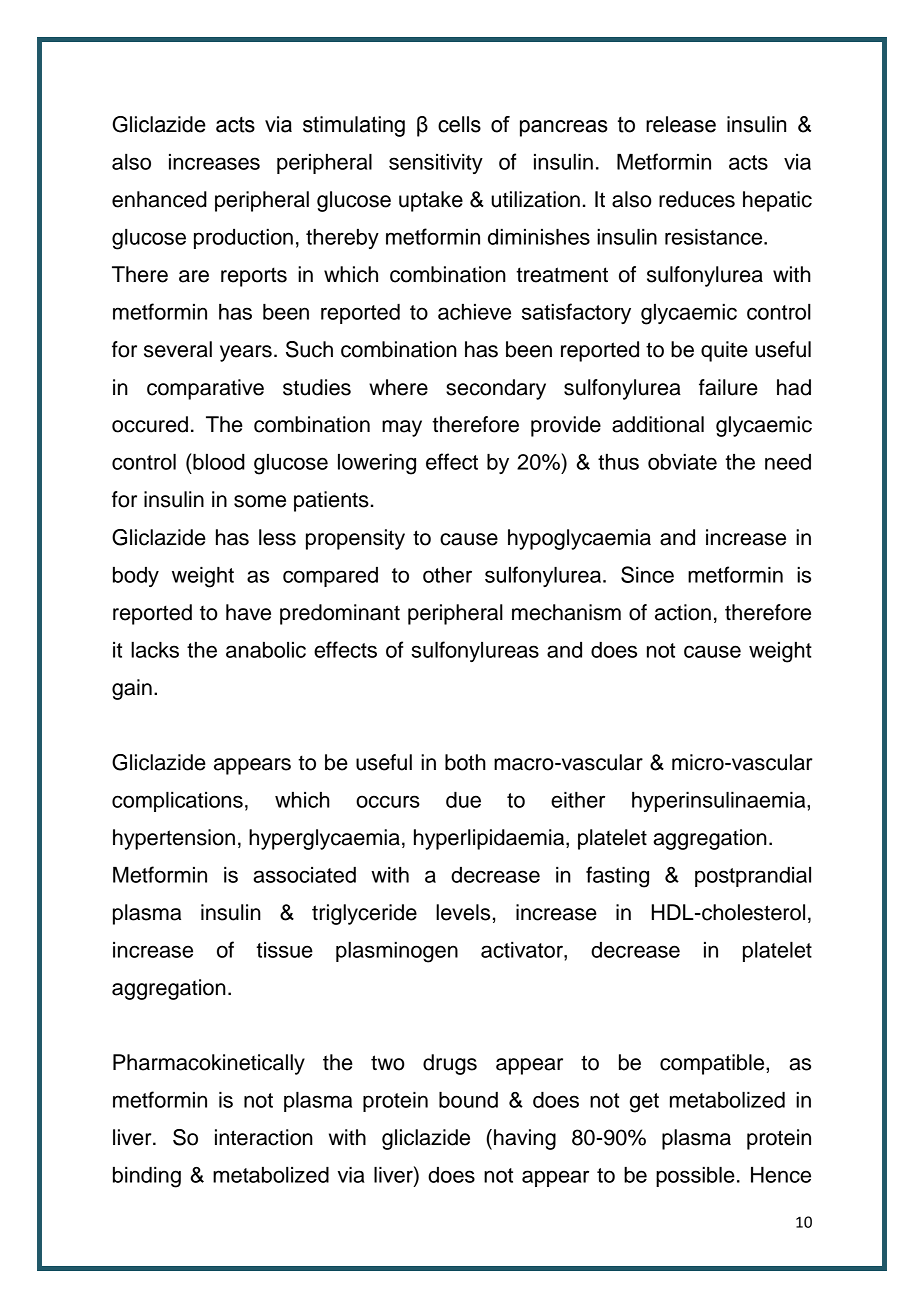 This image has width=924, height=1308. I want to click on enhanced, so click(159, 199).
